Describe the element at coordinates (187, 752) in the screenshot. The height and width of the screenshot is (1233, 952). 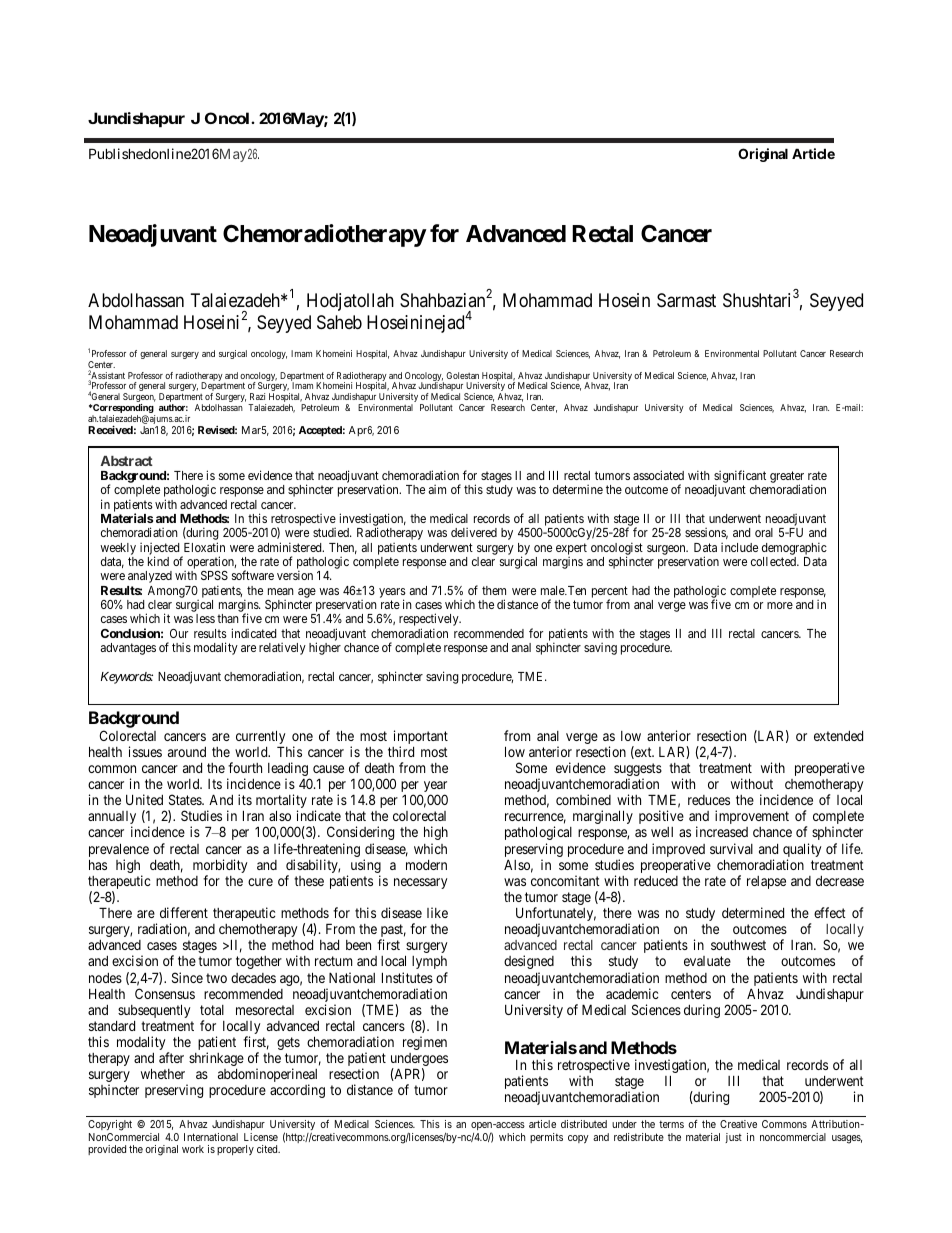
I see `around` at that location.
